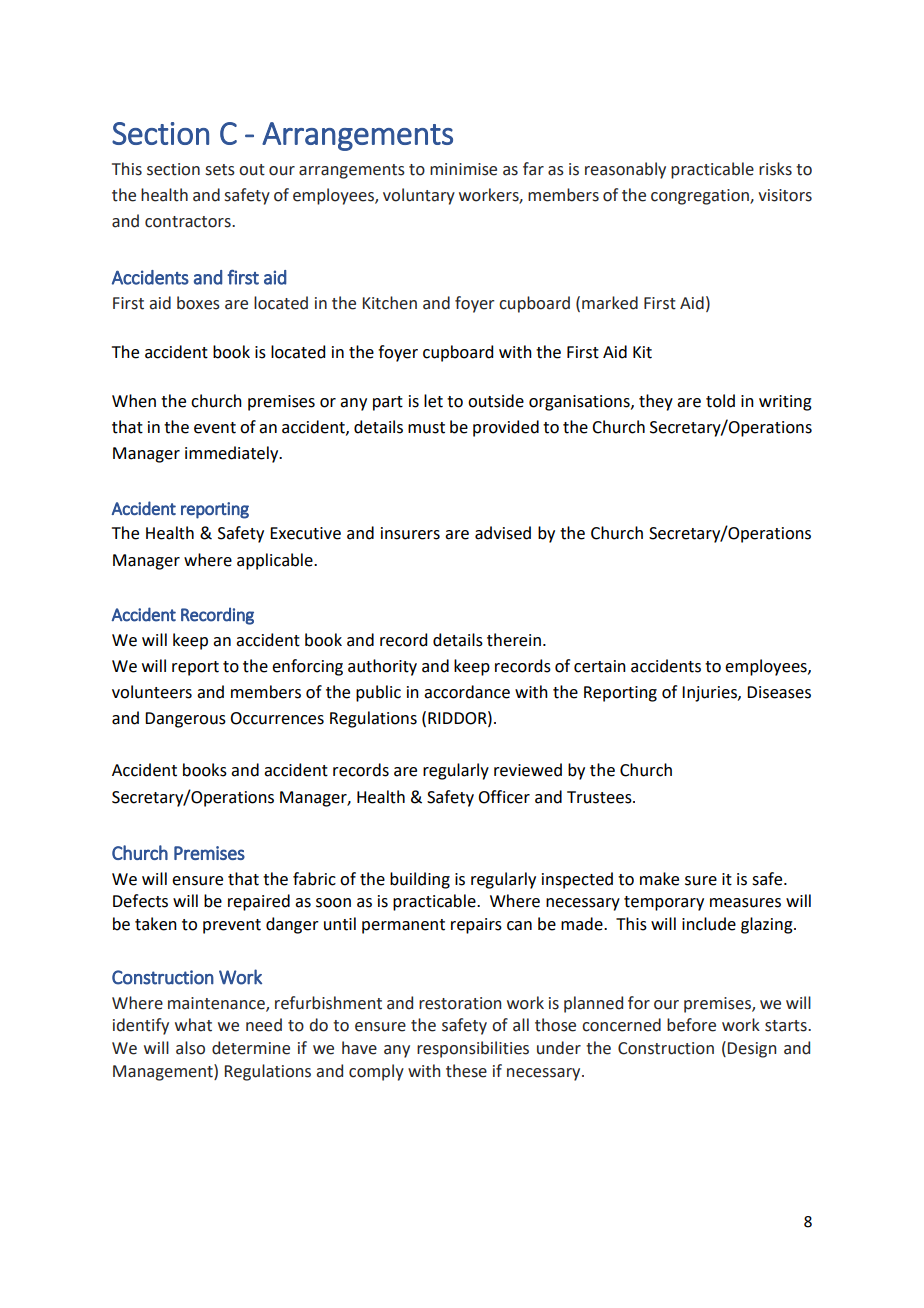 This screenshot has height=1308, width=924. I want to click on Occurrences, so click(277, 718).
